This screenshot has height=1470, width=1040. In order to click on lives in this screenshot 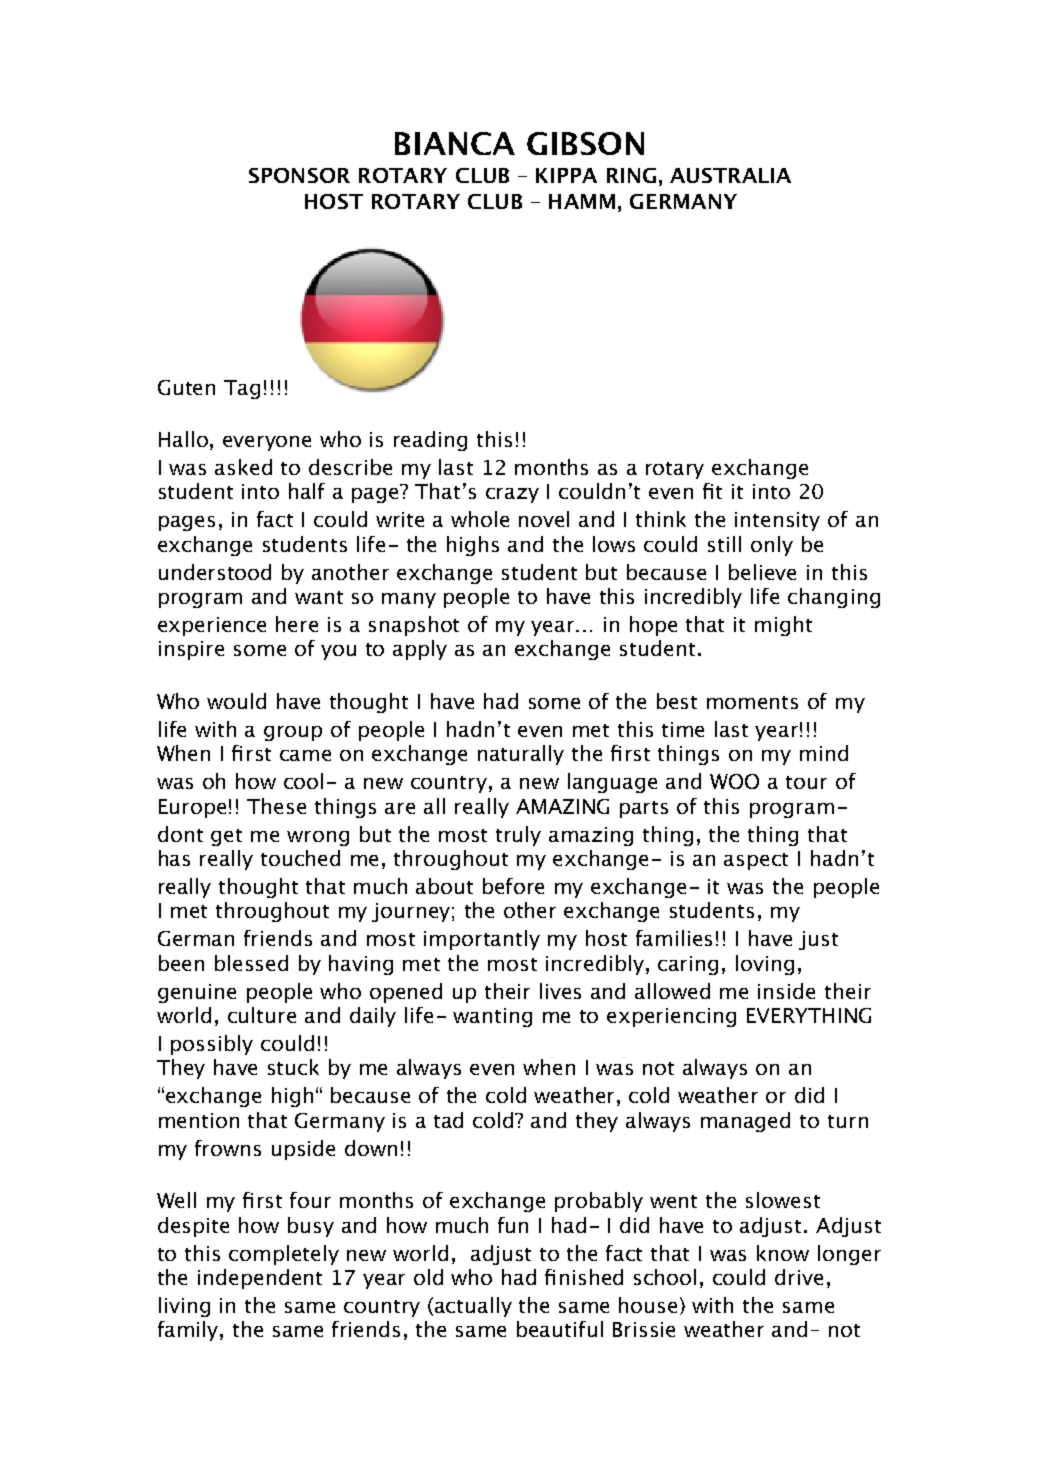, I will do `click(560, 991)`.
